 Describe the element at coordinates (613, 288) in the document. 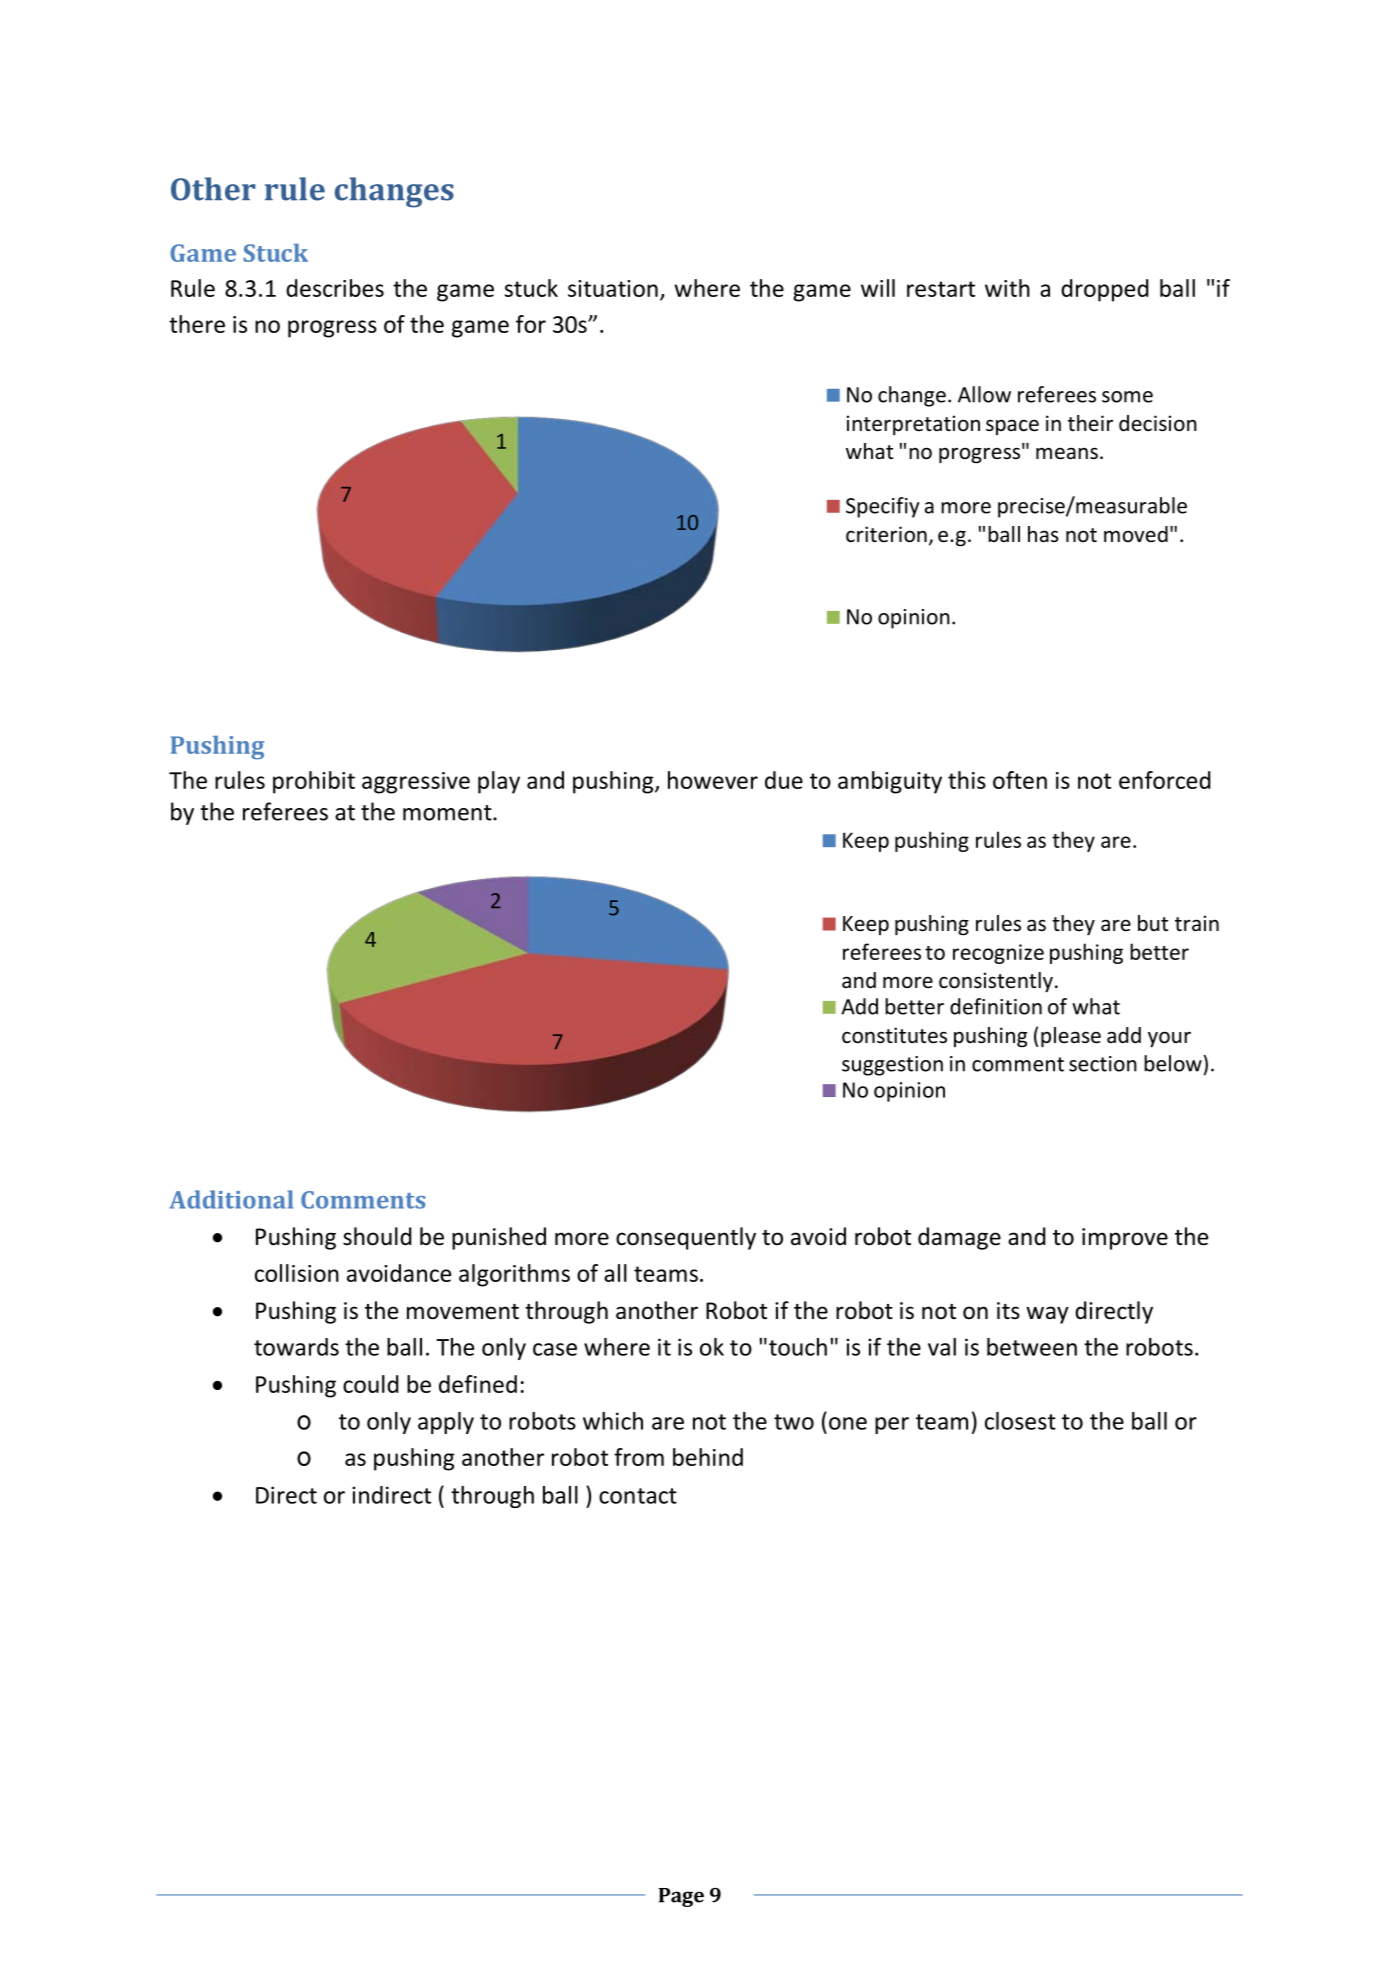

I see `situation` at that location.
